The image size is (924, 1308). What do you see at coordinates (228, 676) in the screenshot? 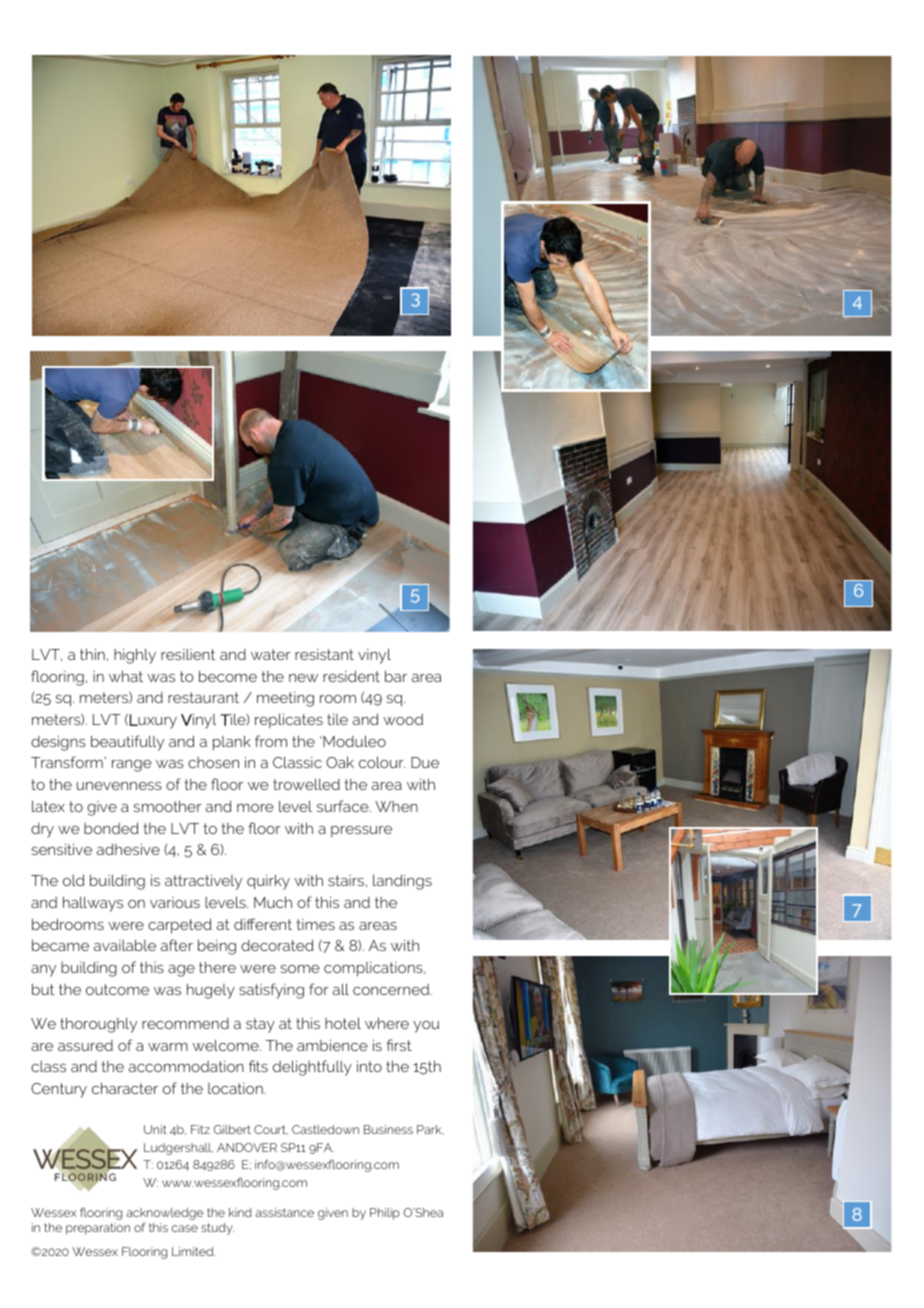
I see `become` at bounding box center [228, 676].
